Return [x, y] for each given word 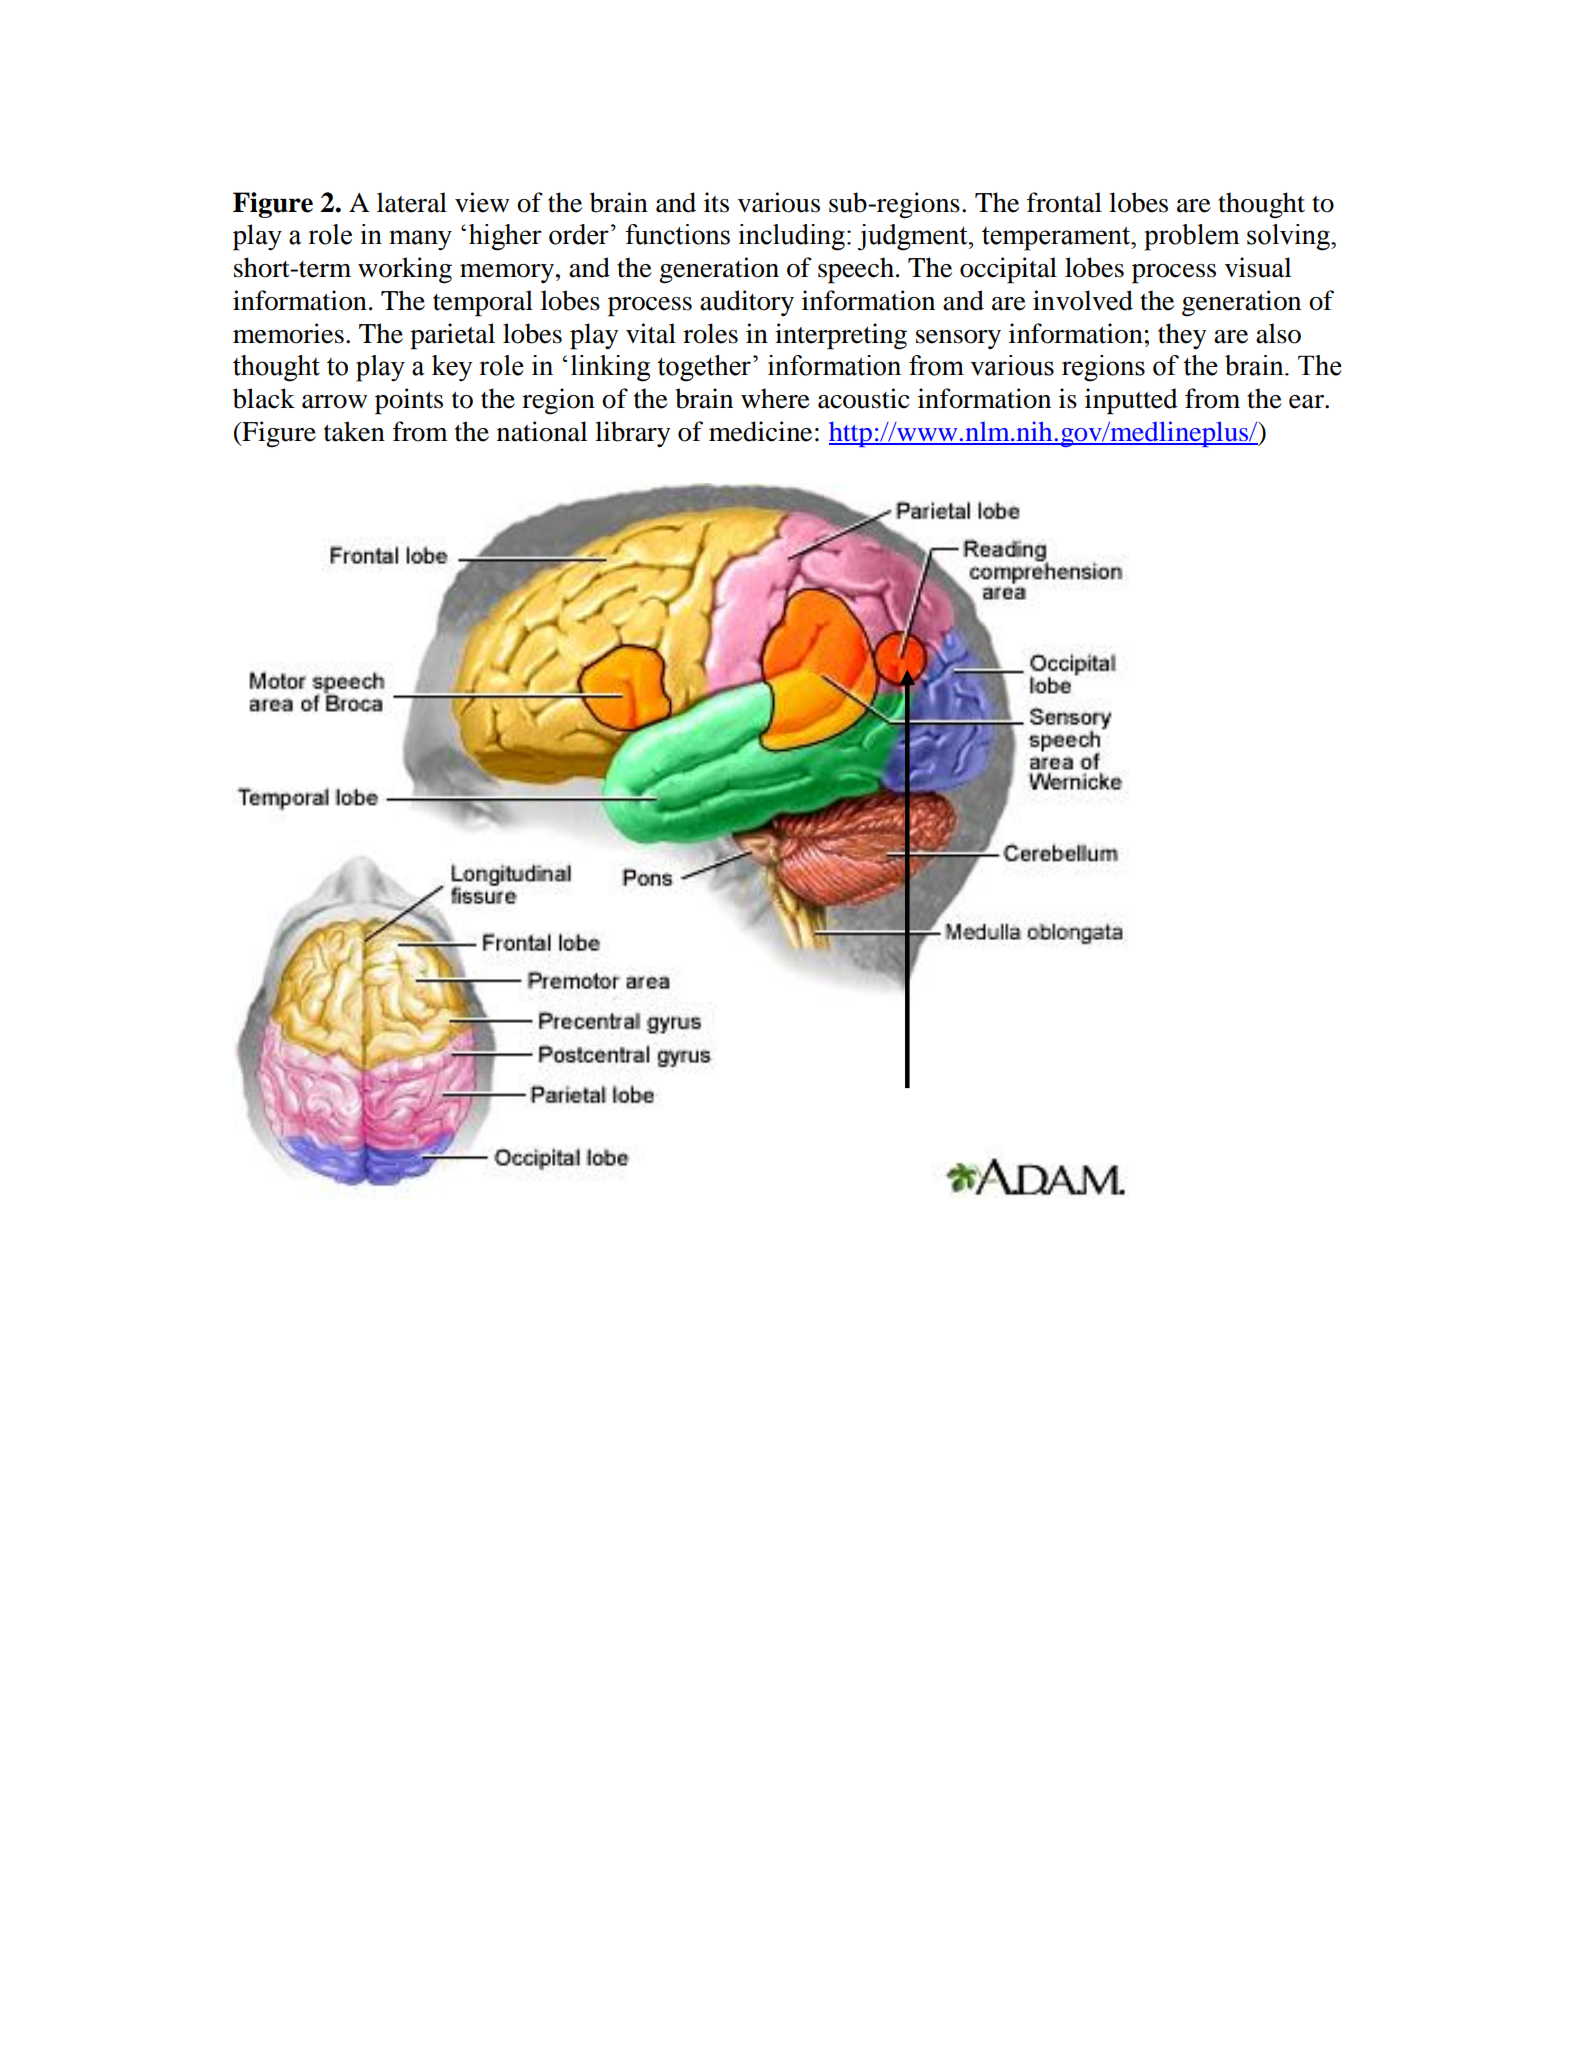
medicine [760, 431]
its [716, 202]
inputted [1131, 401]
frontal [1064, 202]
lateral [412, 202]
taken [354, 431]
